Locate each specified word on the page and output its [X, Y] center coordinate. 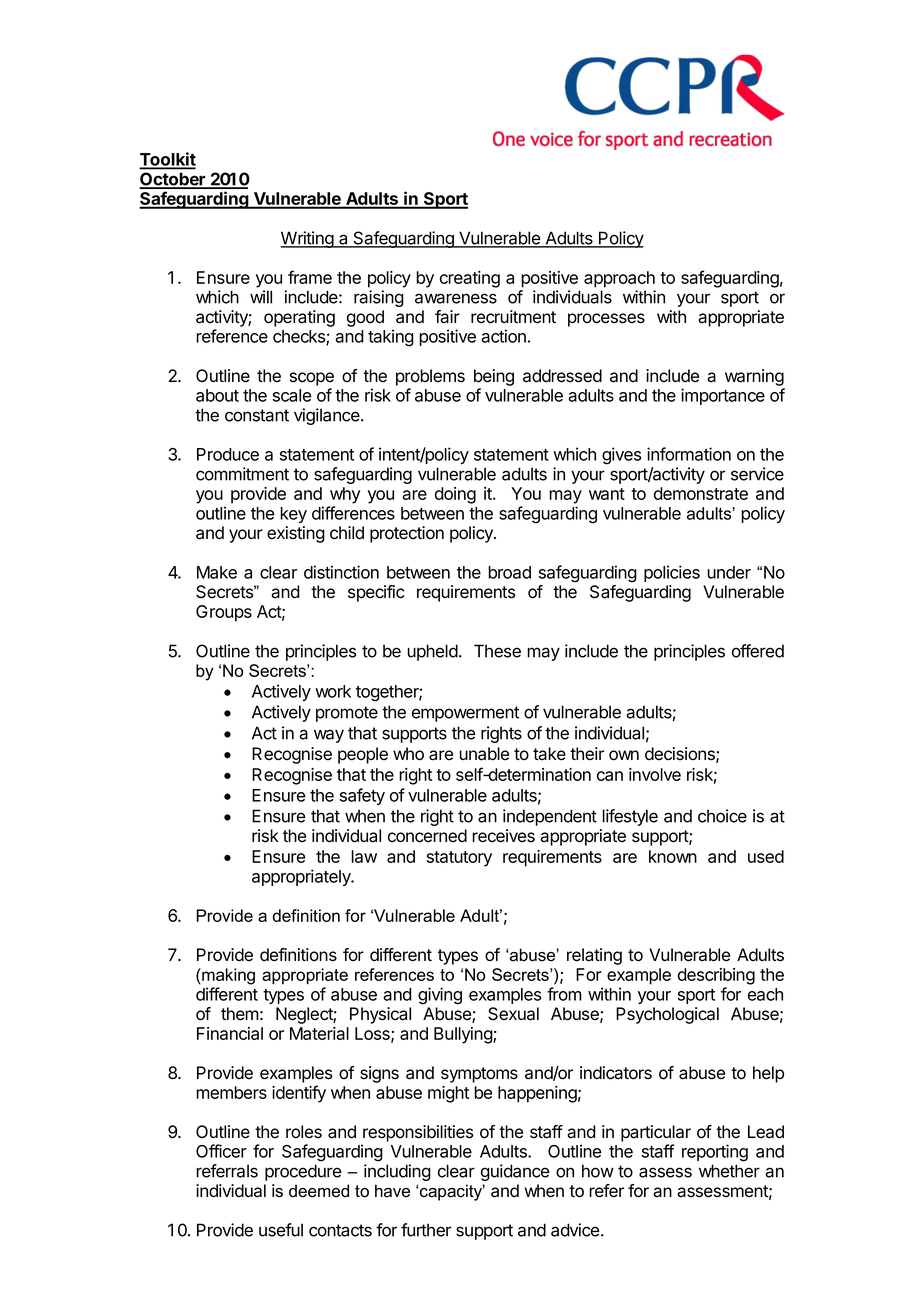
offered [758, 651]
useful [281, 1230]
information [689, 454]
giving [440, 996]
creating [470, 279]
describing [716, 976]
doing [455, 495]
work [333, 691]
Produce [228, 454]
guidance [515, 1172]
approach [619, 279]
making [227, 976]
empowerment [465, 714]
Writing [307, 239]
